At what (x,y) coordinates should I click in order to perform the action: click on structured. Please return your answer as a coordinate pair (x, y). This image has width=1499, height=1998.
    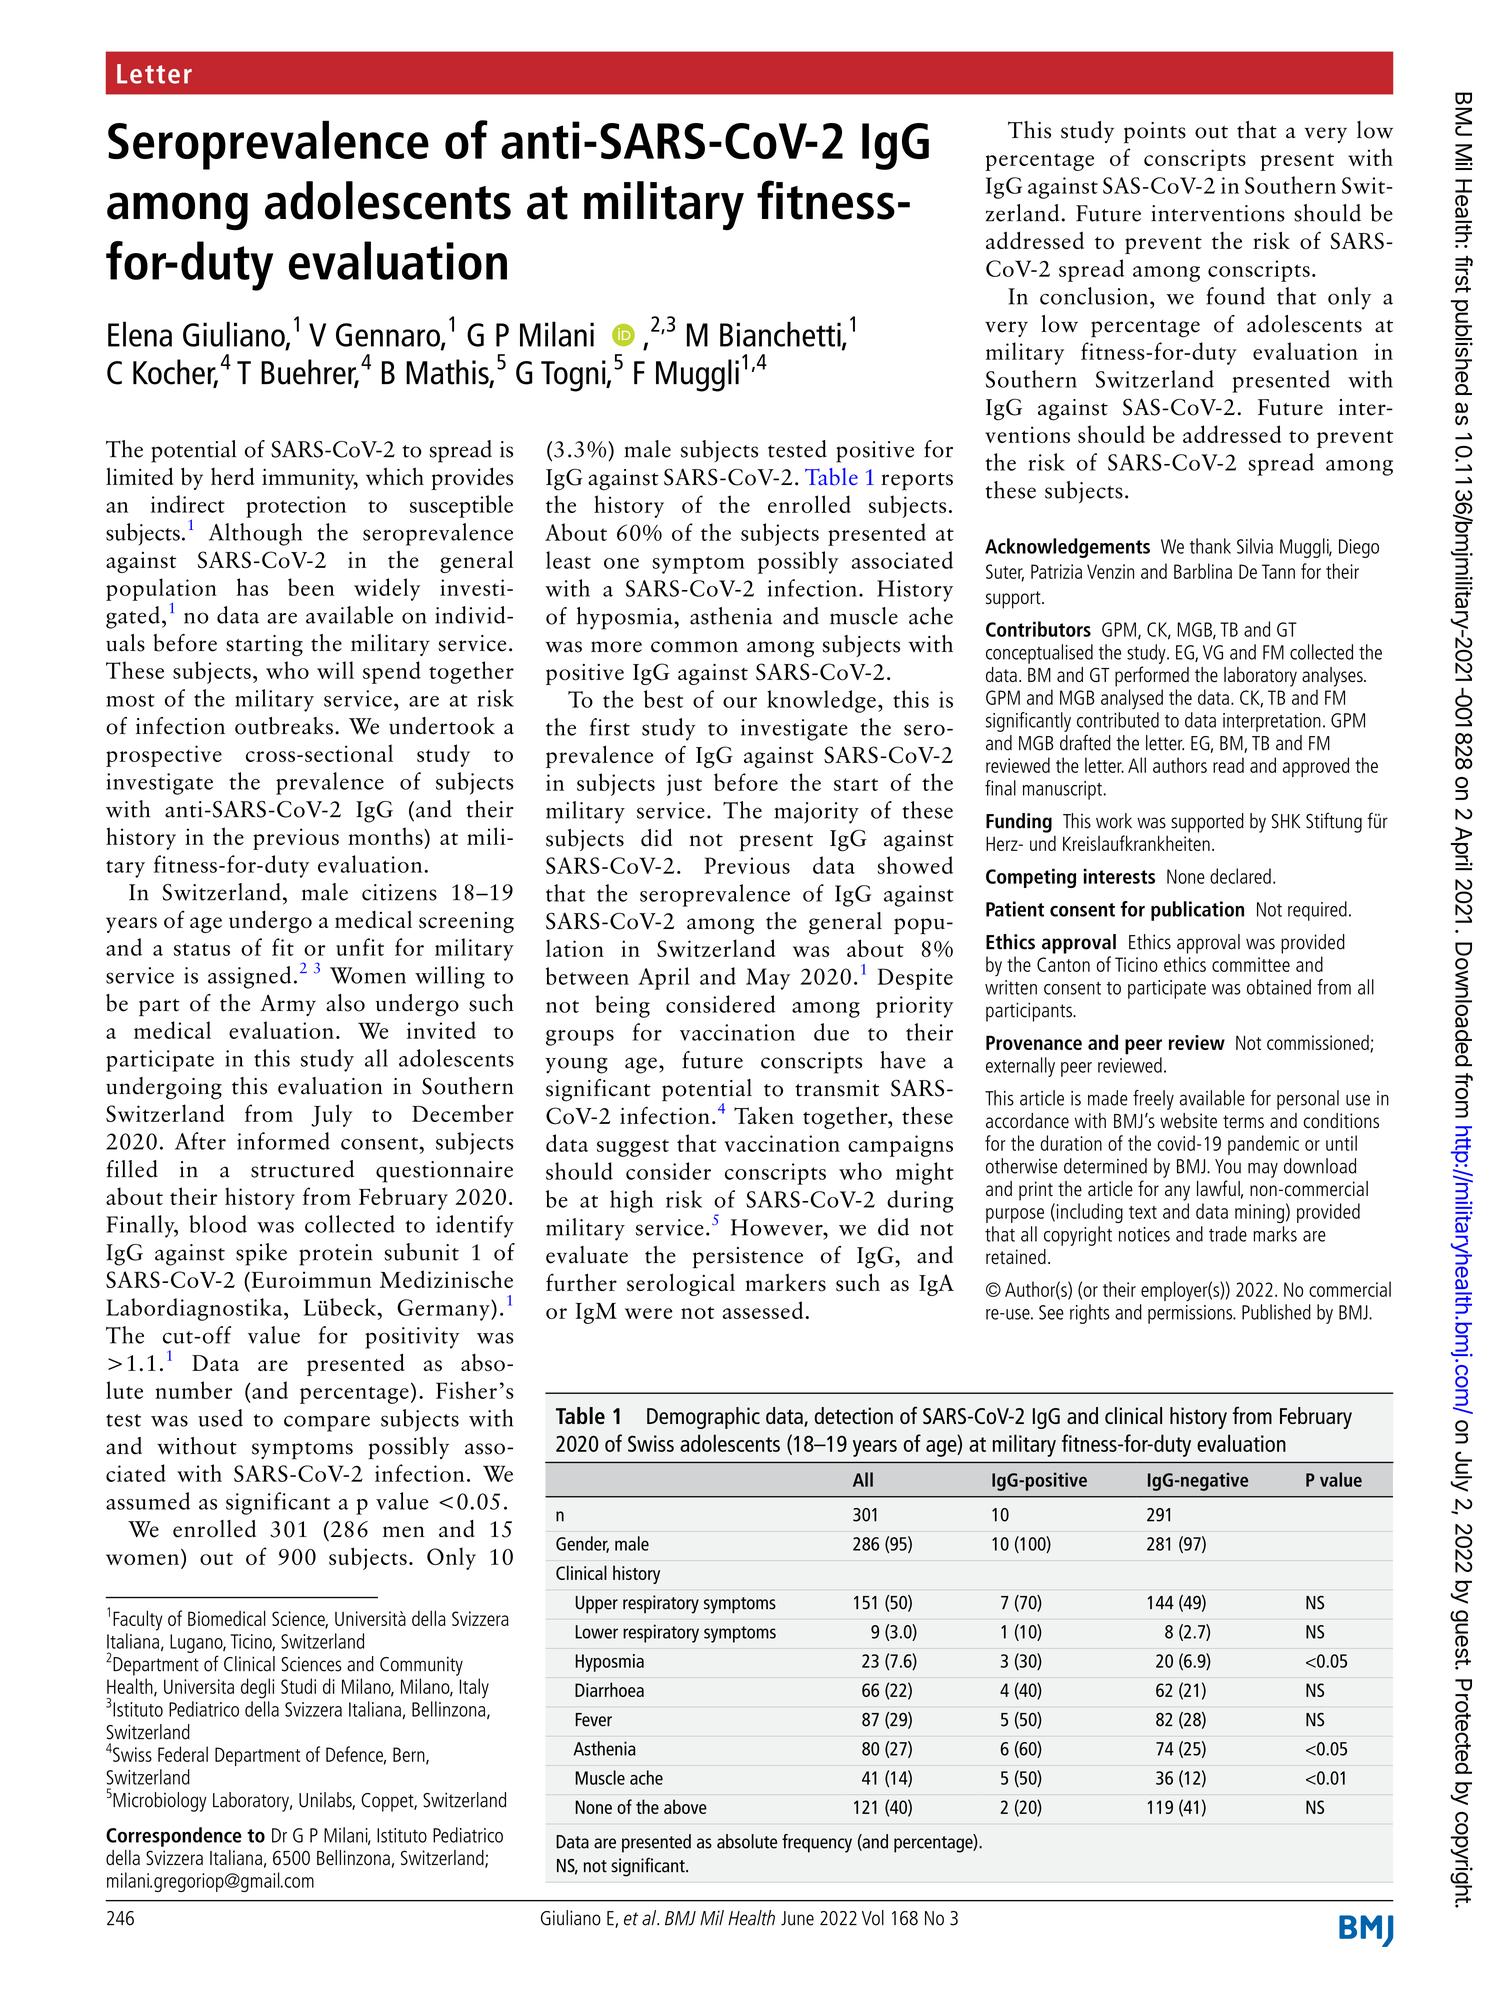
    Looking at the image, I should click on (302, 1169).
